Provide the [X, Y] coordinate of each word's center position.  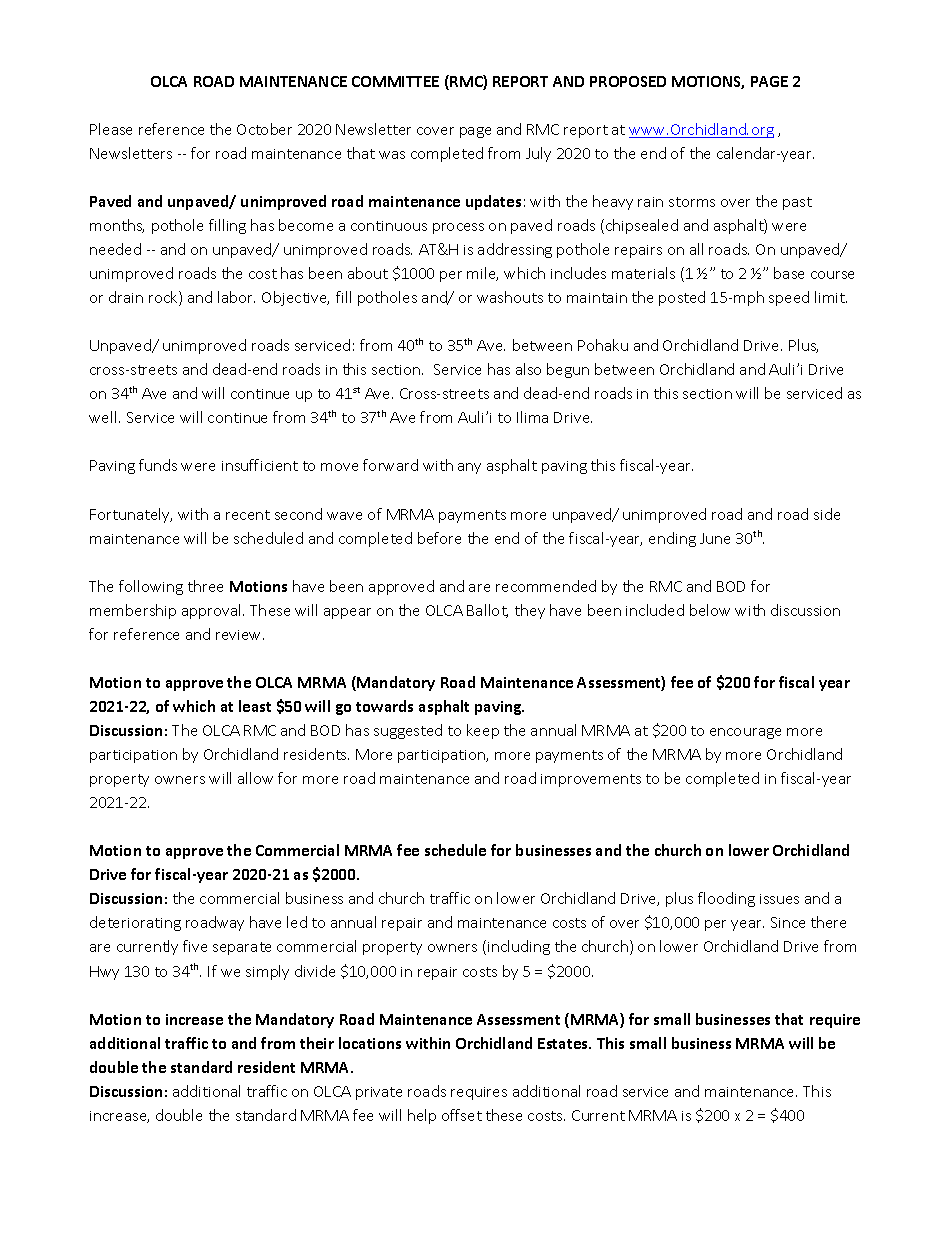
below [710, 610]
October [264, 129]
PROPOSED [628, 81]
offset [462, 1115]
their [317, 1043]
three [205, 586]
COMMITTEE [395, 81]
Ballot [487, 611]
